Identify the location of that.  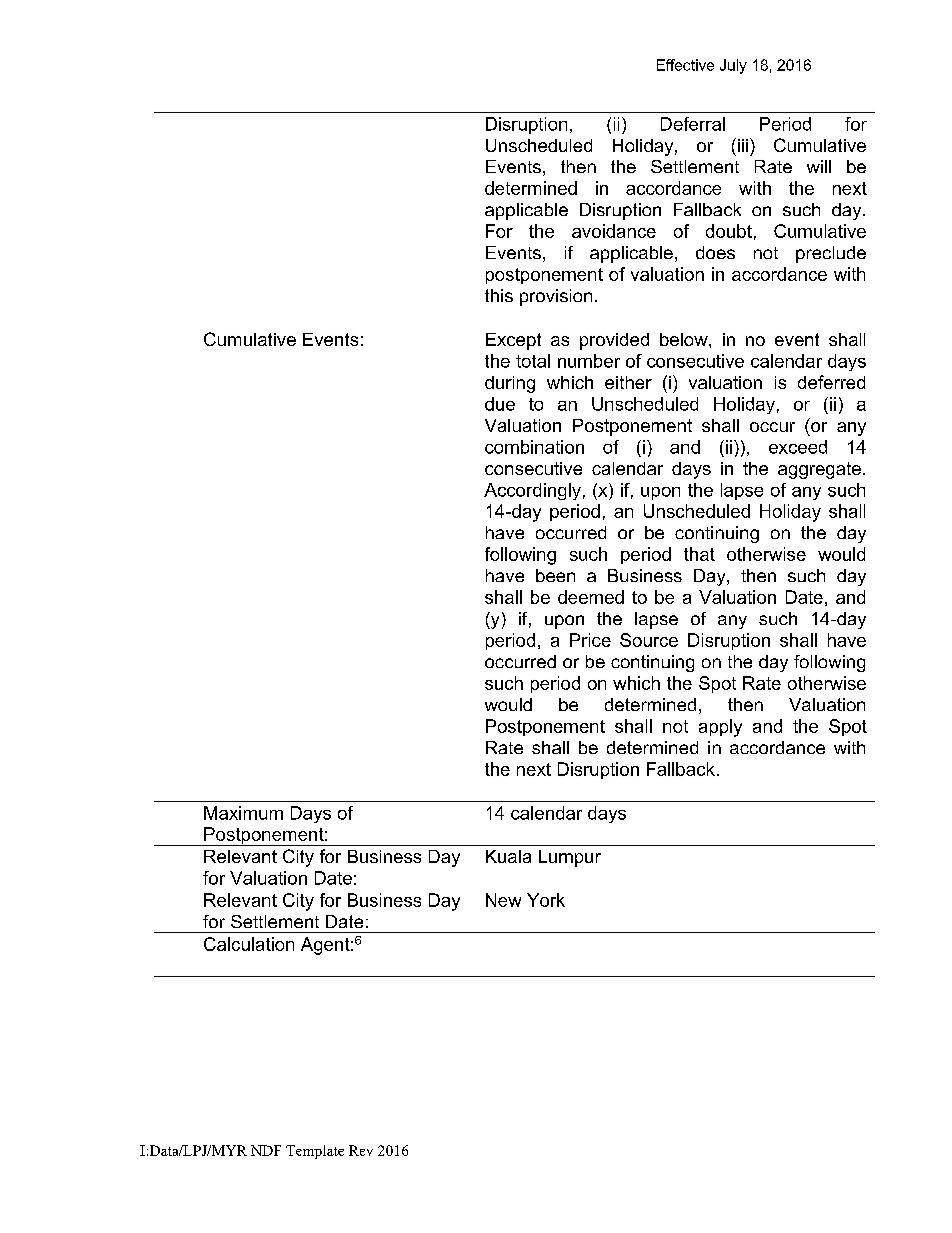
(699, 554).
